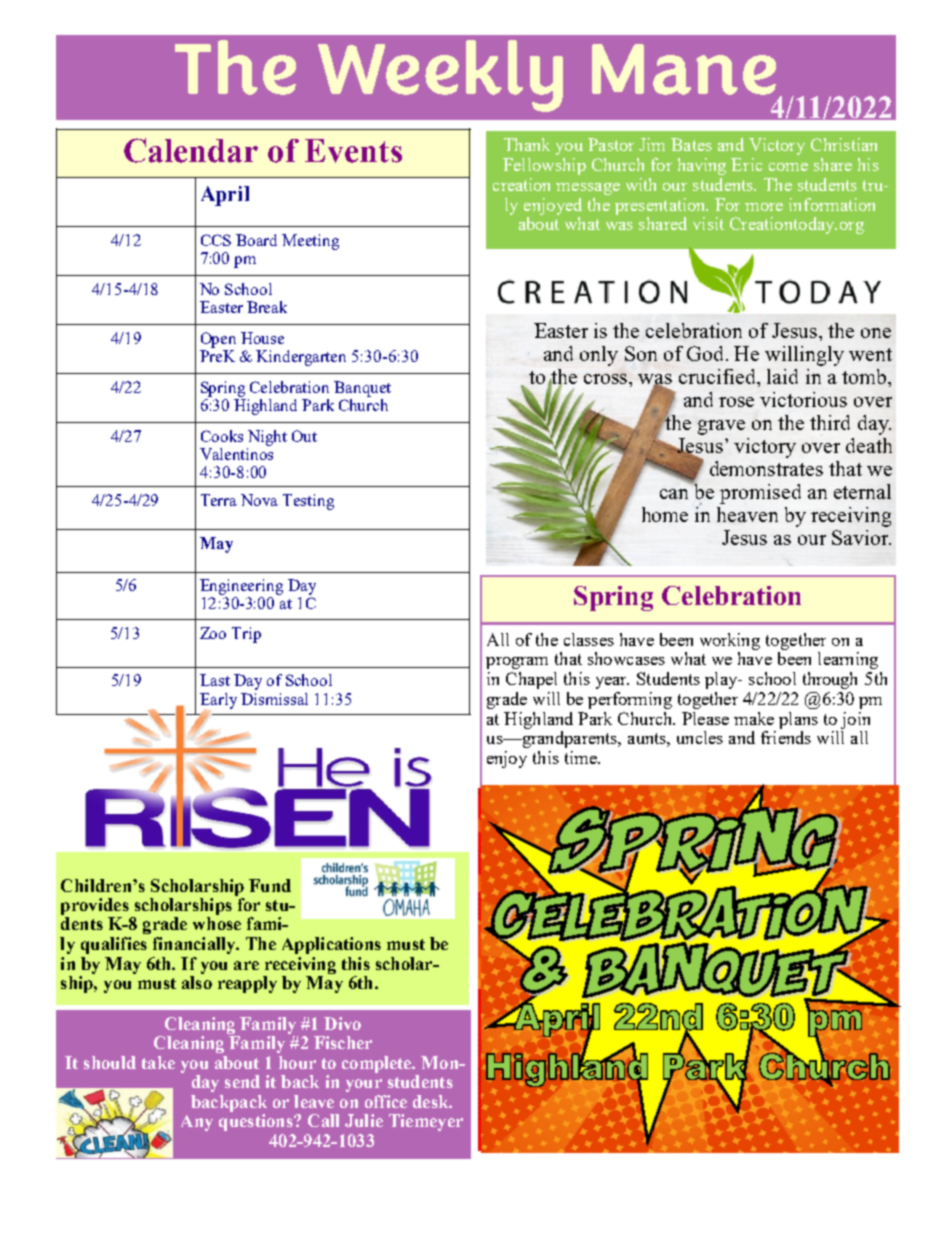 Image resolution: width=952 pixels, height=1233 pixels. What do you see at coordinates (386, 1101) in the screenshot?
I see `office` at bounding box center [386, 1101].
